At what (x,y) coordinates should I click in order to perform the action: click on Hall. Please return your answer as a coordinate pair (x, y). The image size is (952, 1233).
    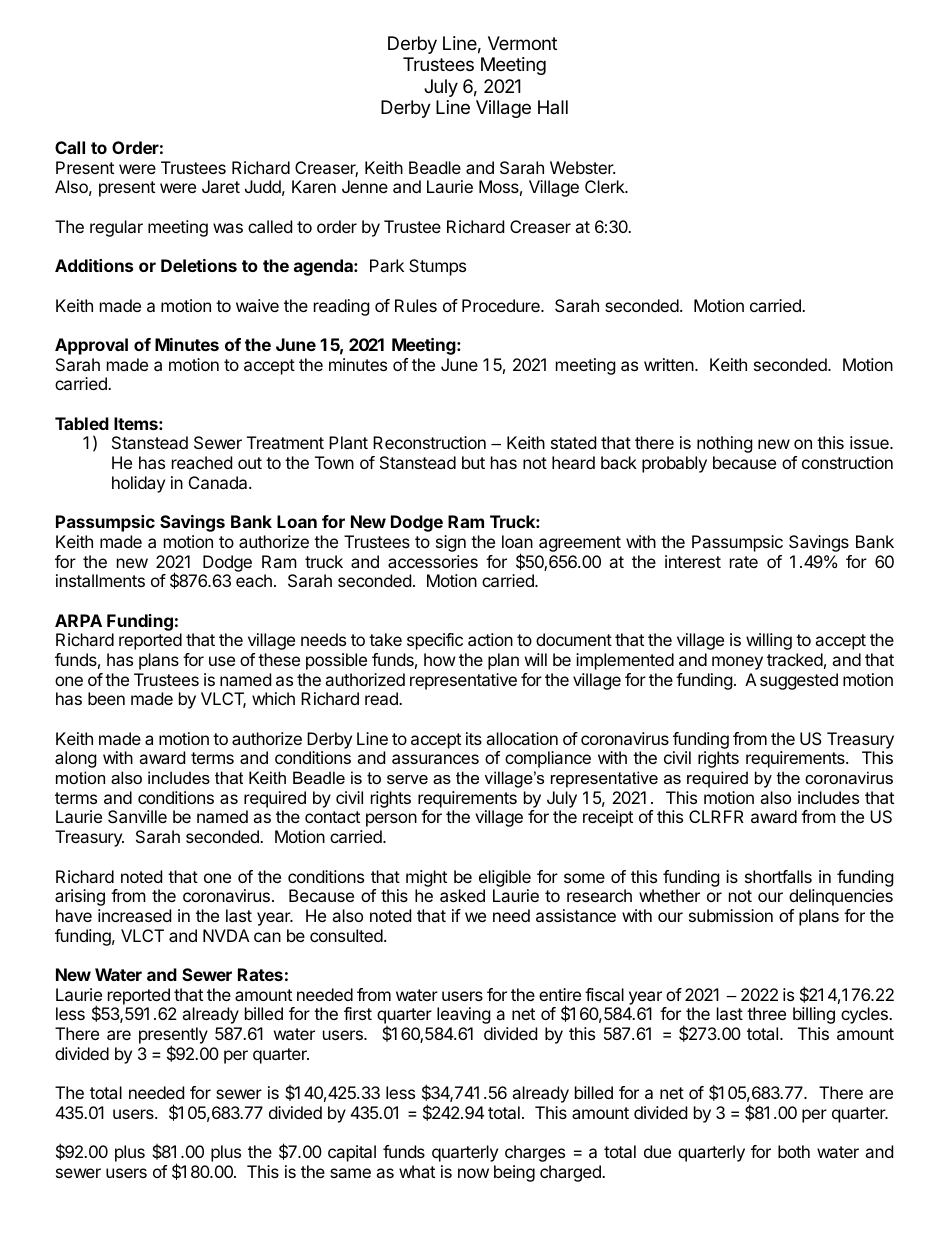
    Looking at the image, I should click on (553, 107).
